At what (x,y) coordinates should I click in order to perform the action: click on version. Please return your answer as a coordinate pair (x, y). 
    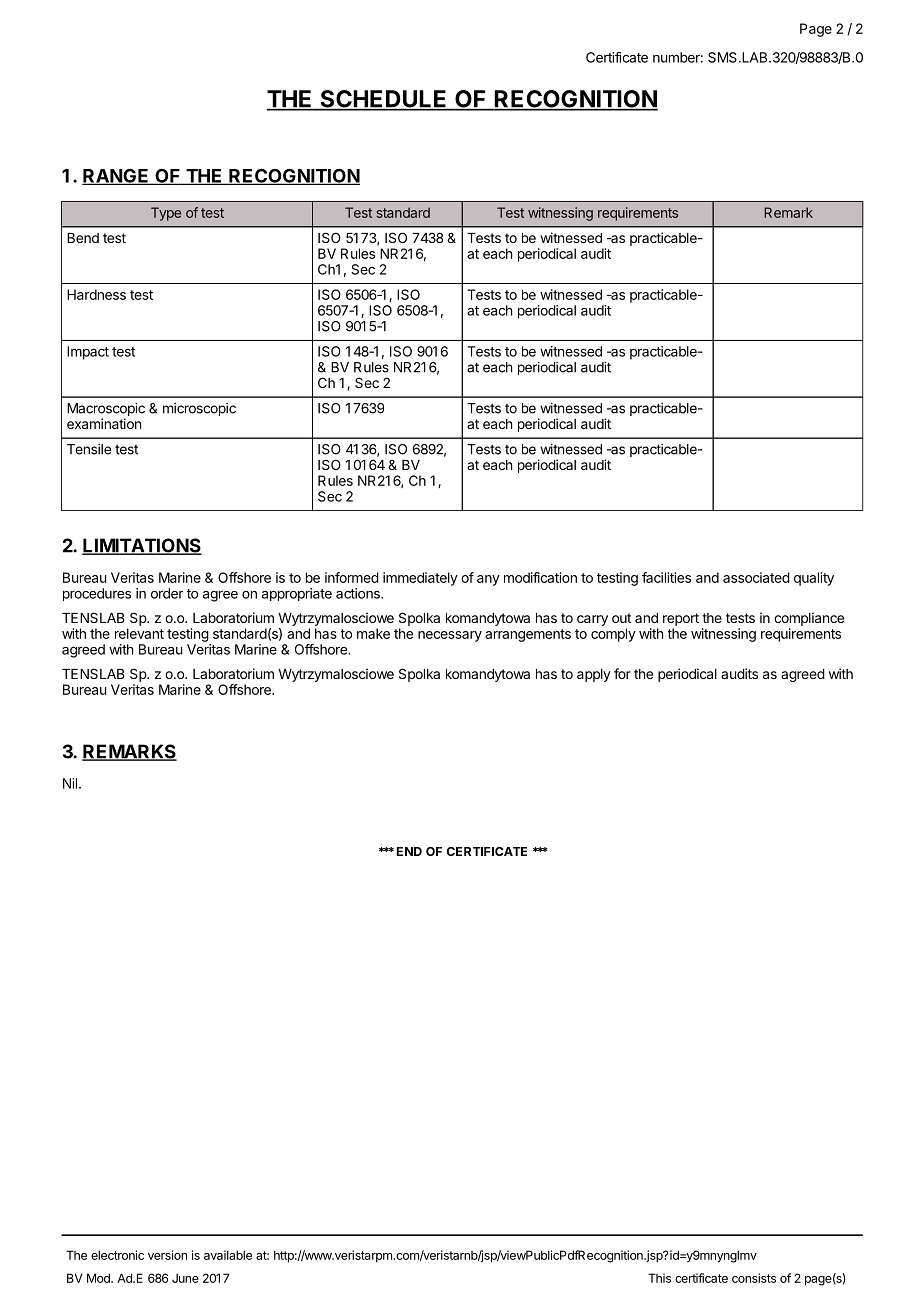
    Looking at the image, I should click on (167, 1255).
